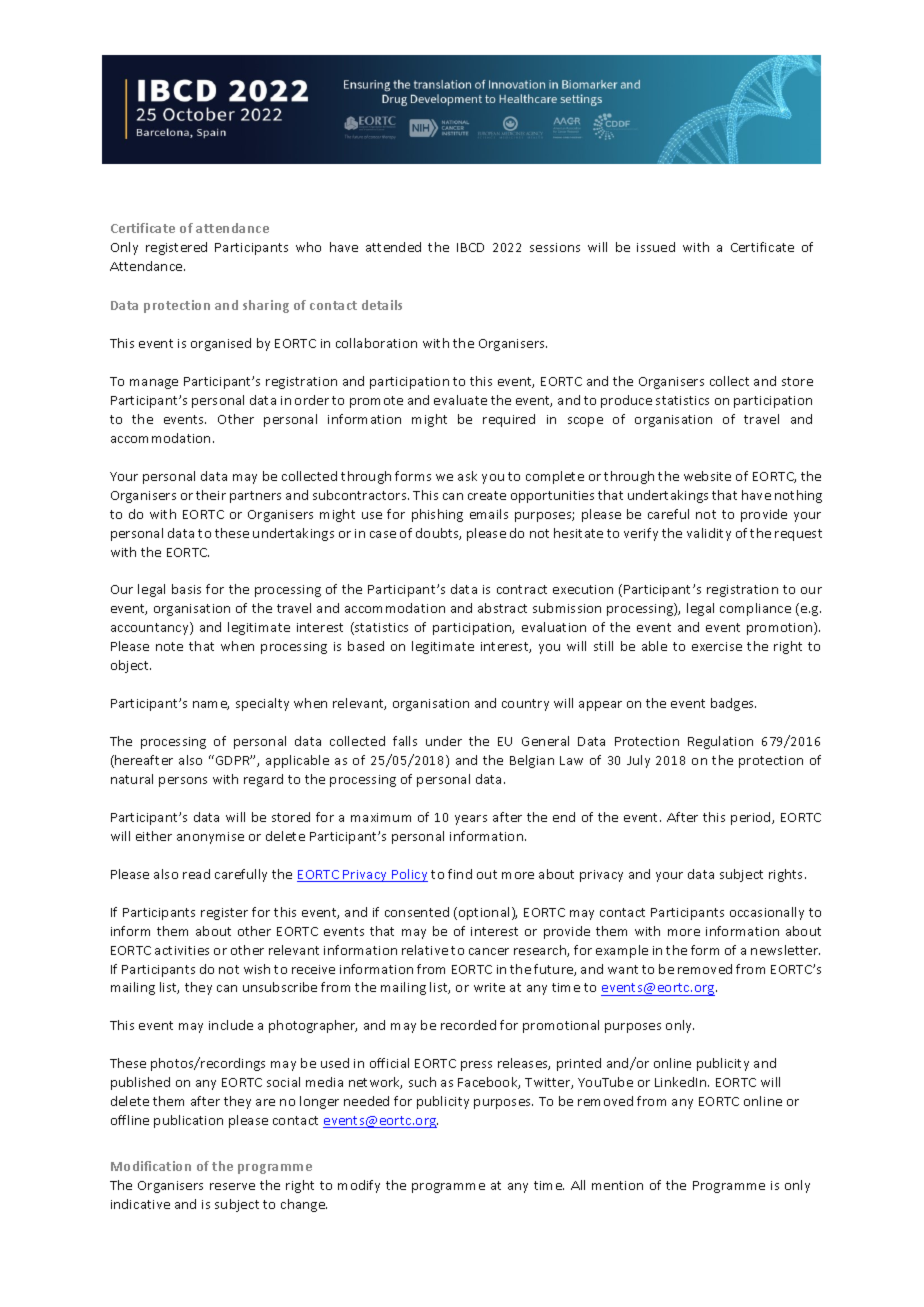  I want to click on sharing, so click(266, 306).
